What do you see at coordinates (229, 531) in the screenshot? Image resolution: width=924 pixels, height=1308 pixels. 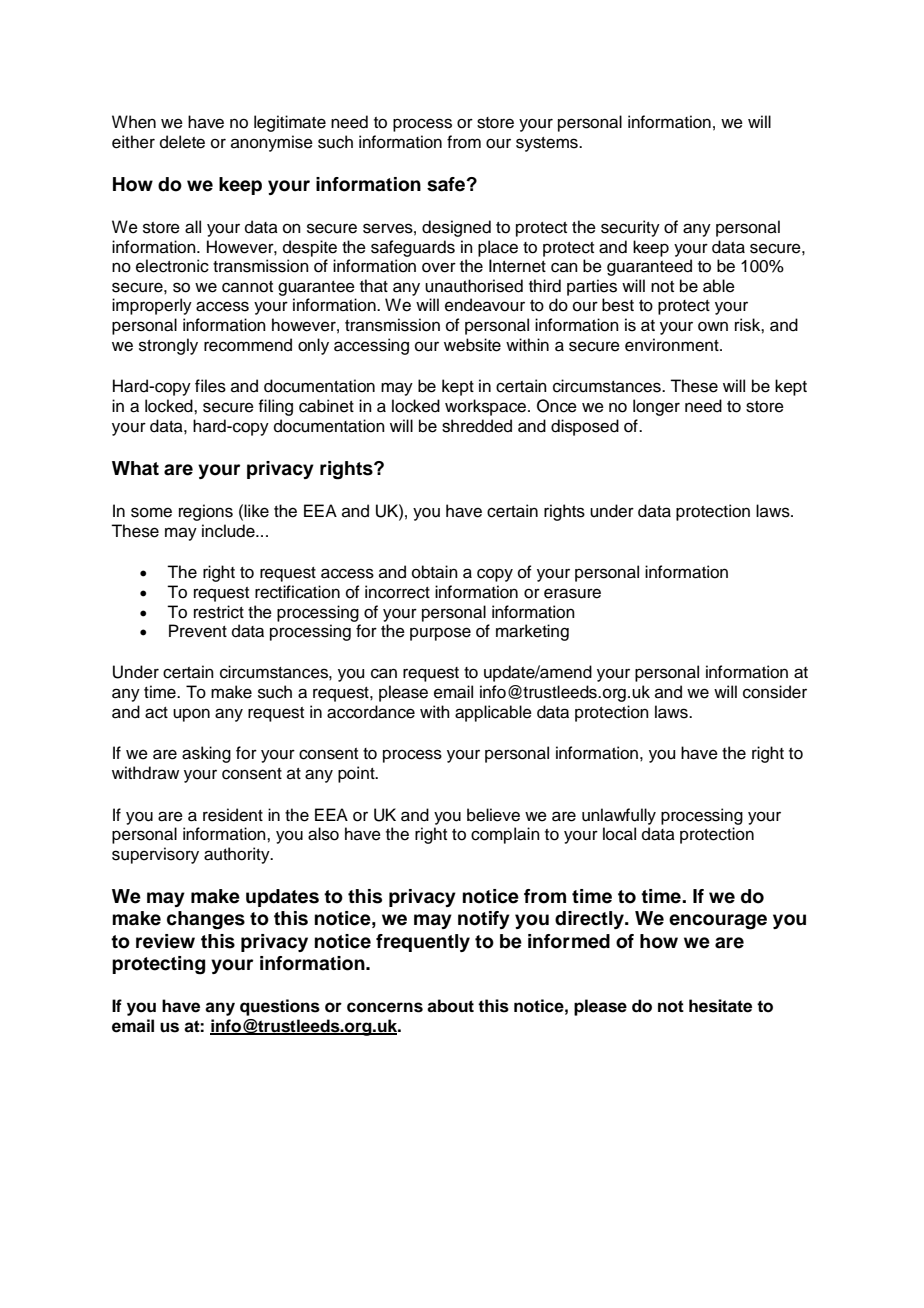 I see `include` at bounding box center [229, 531].
